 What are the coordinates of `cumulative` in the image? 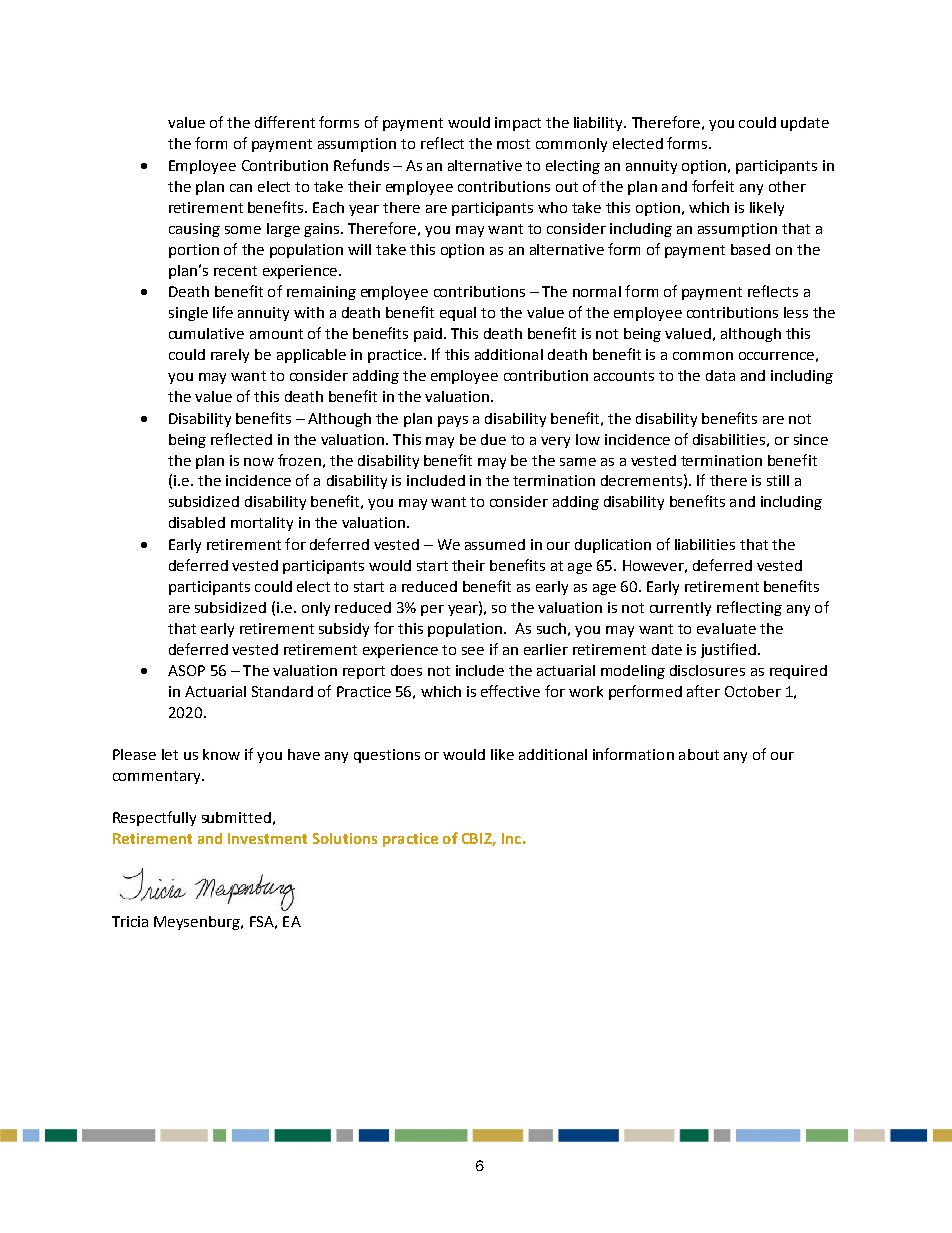 It's located at (206, 333).
